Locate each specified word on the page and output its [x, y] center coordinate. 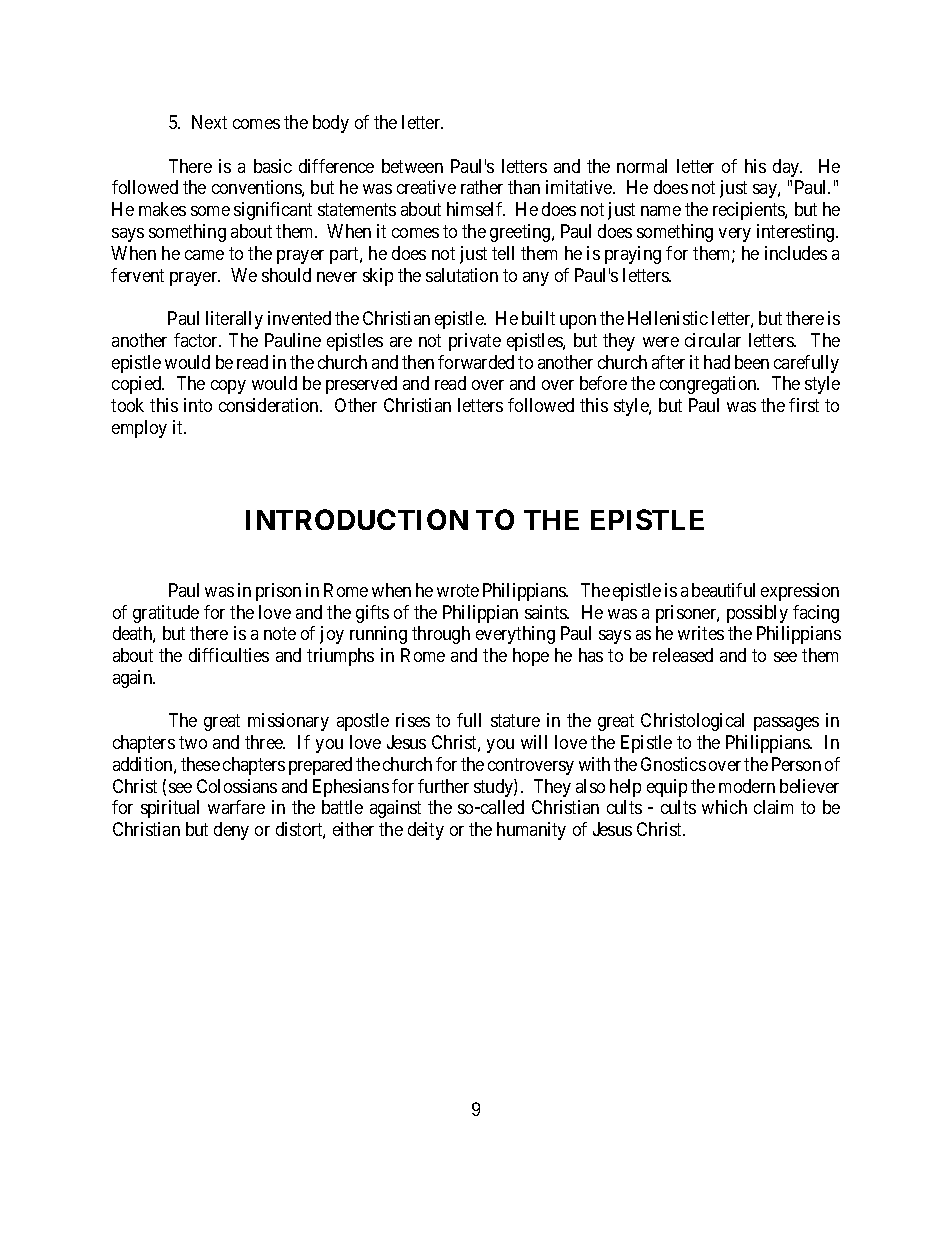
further [443, 786]
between [412, 166]
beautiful [723, 590]
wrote [458, 590]
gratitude [166, 614]
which [724, 807]
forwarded [476, 362]
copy [228, 387]
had [717, 362]
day [787, 168]
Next [209, 122]
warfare [236, 807]
